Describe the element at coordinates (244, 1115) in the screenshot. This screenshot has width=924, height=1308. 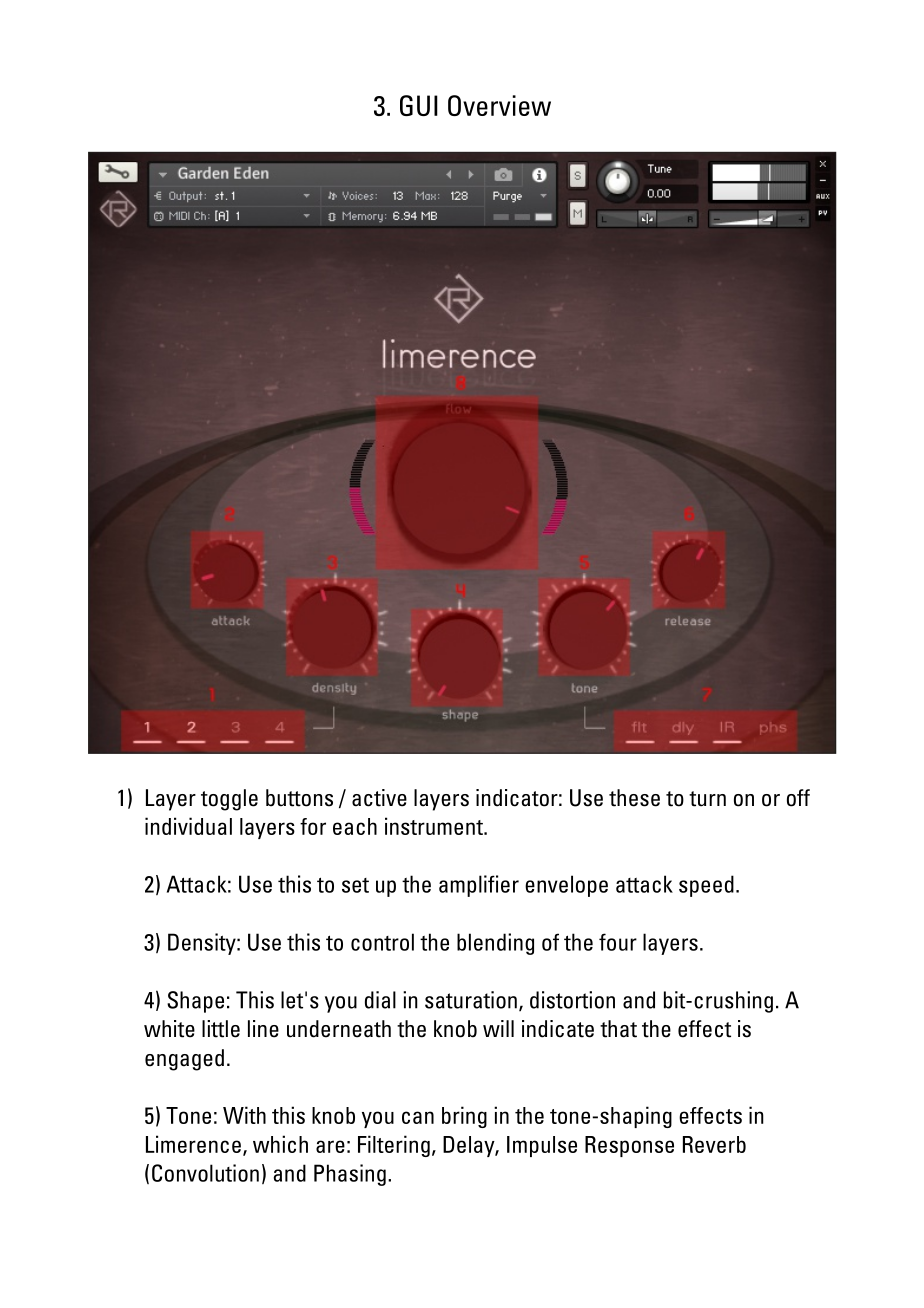
I see `With` at that location.
